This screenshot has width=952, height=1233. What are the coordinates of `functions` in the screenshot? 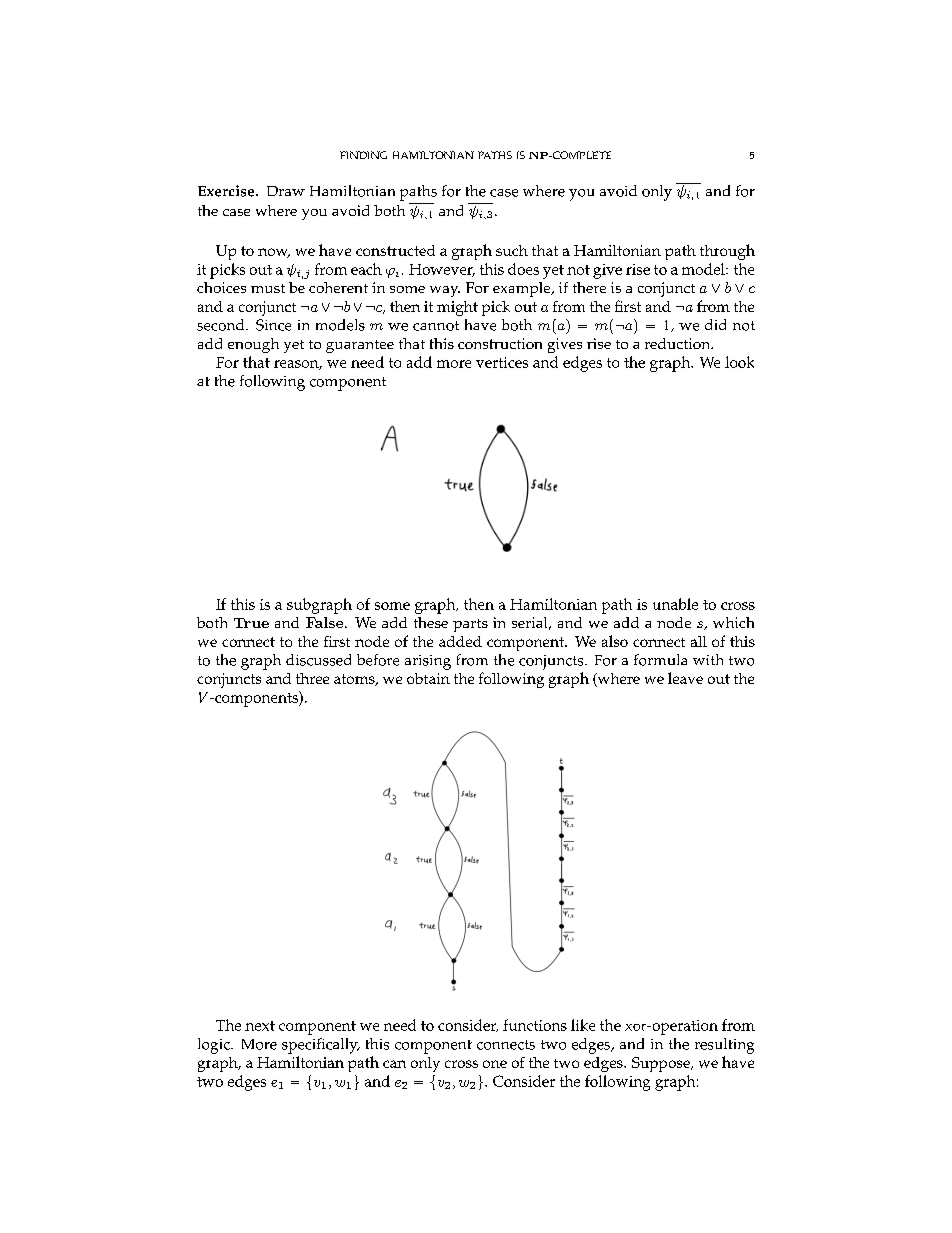 It's located at (535, 1025).
